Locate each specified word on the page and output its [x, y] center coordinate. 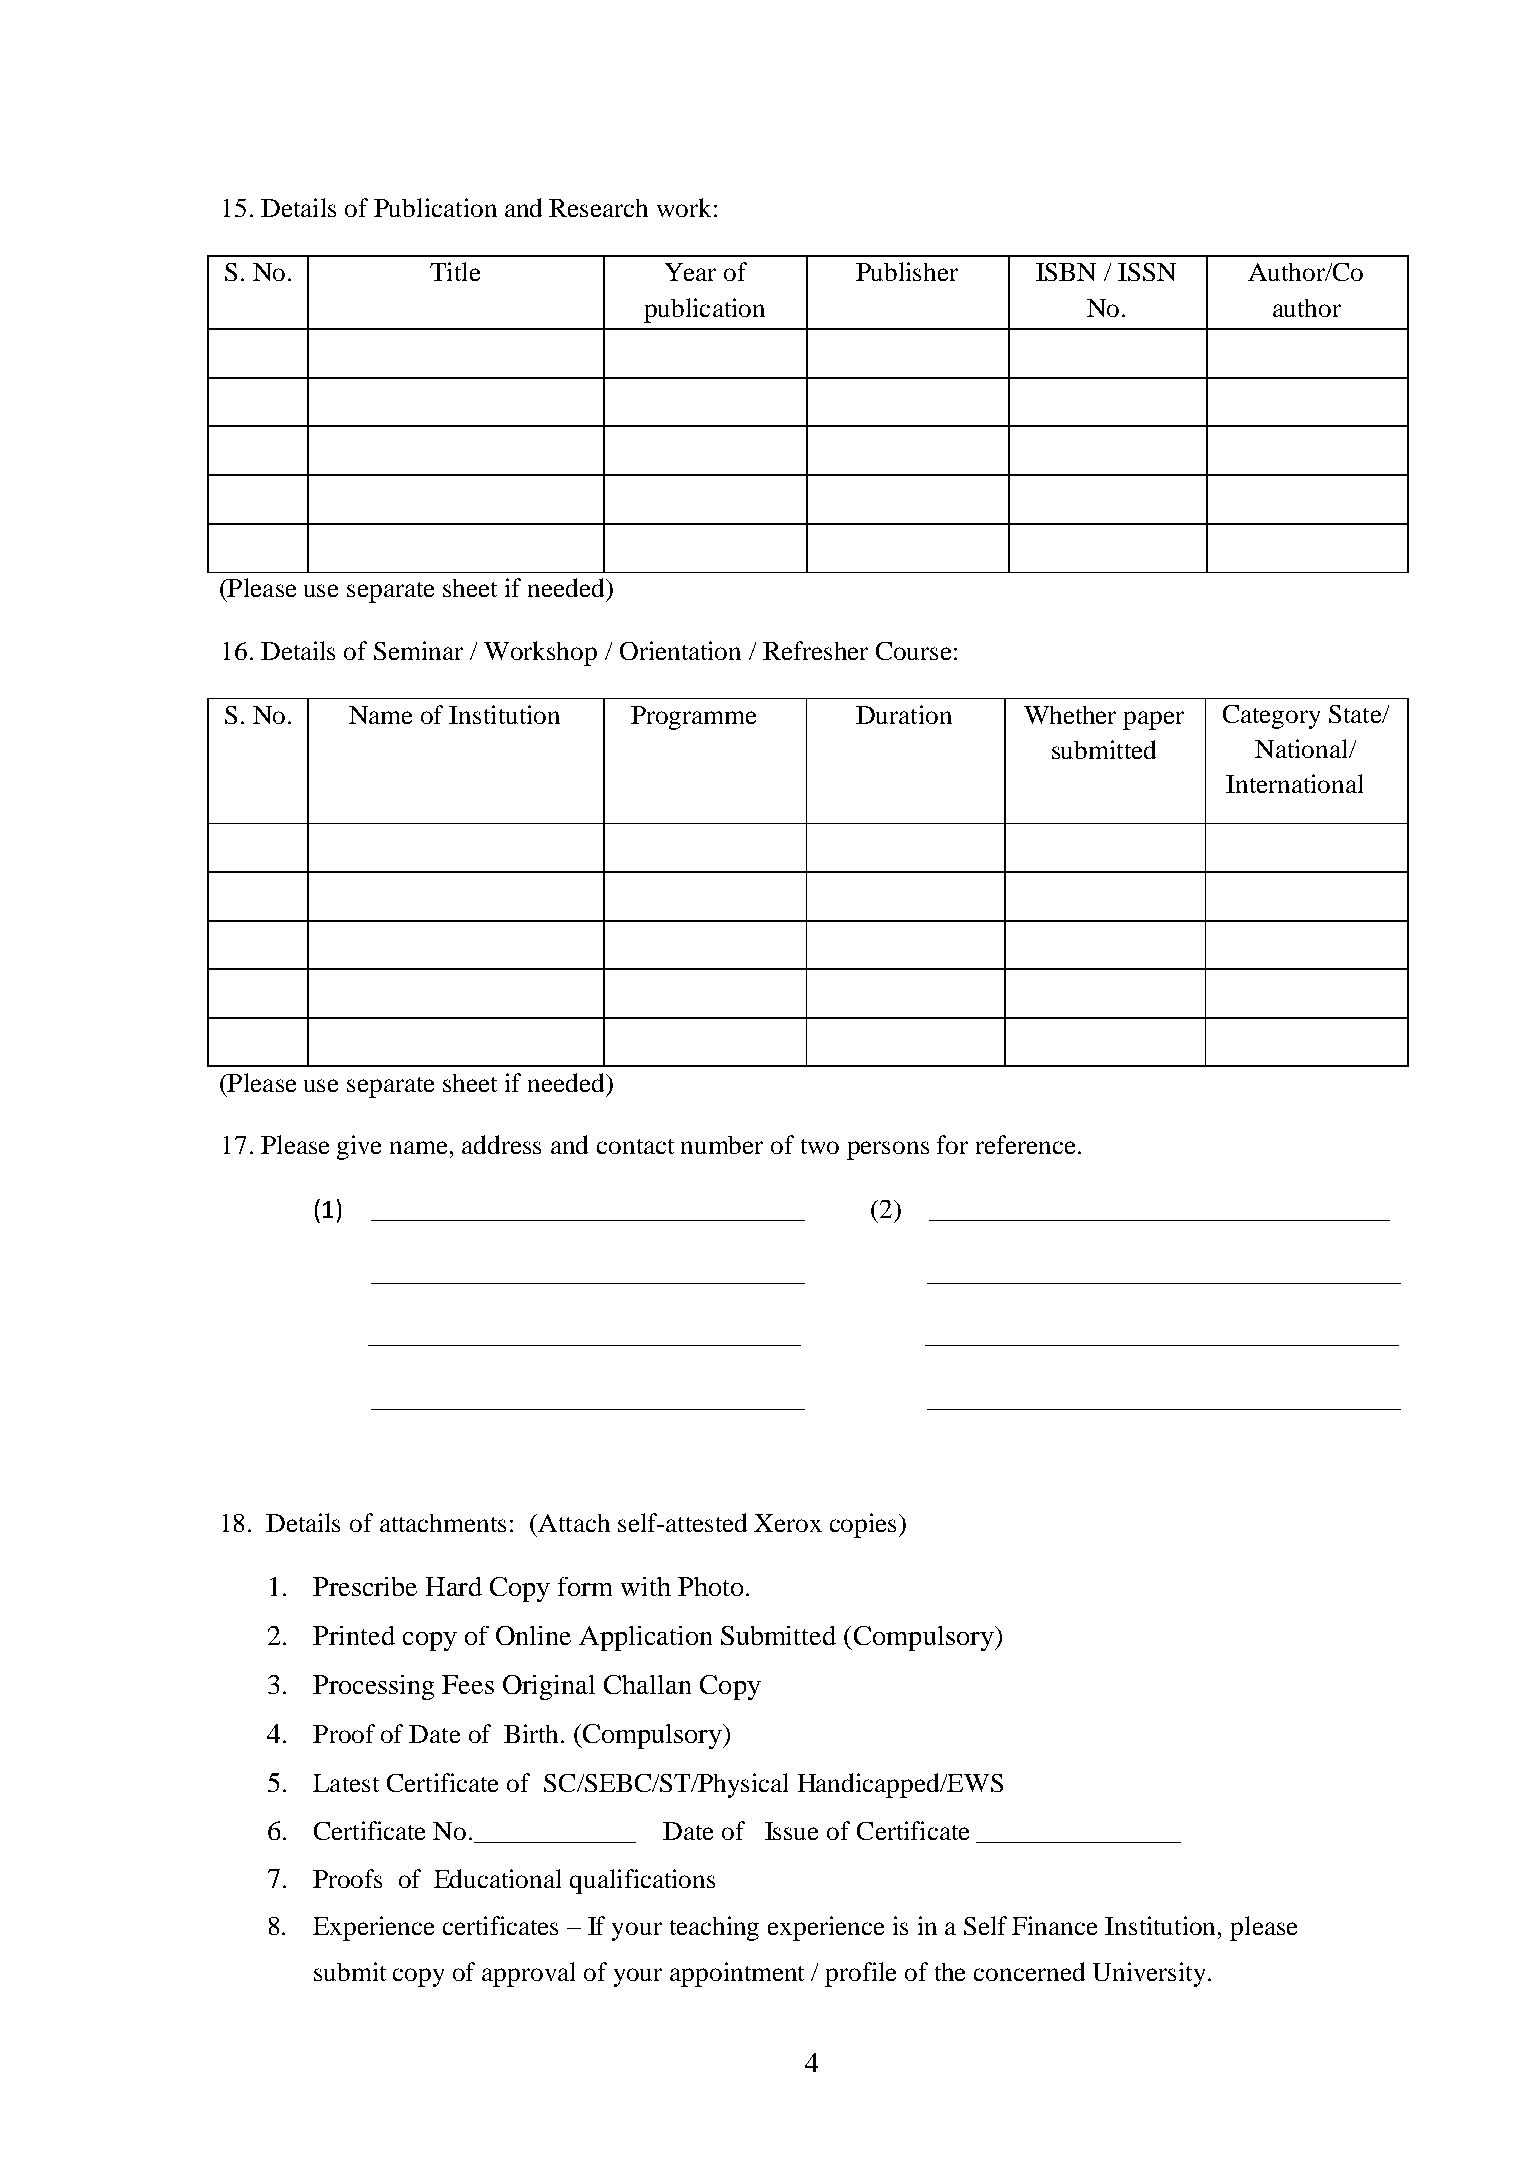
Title [455, 271]
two [820, 1146]
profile [860, 1974]
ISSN [1147, 272]
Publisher [907, 271]
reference [1027, 1144]
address [501, 1144]
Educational [497, 1878]
